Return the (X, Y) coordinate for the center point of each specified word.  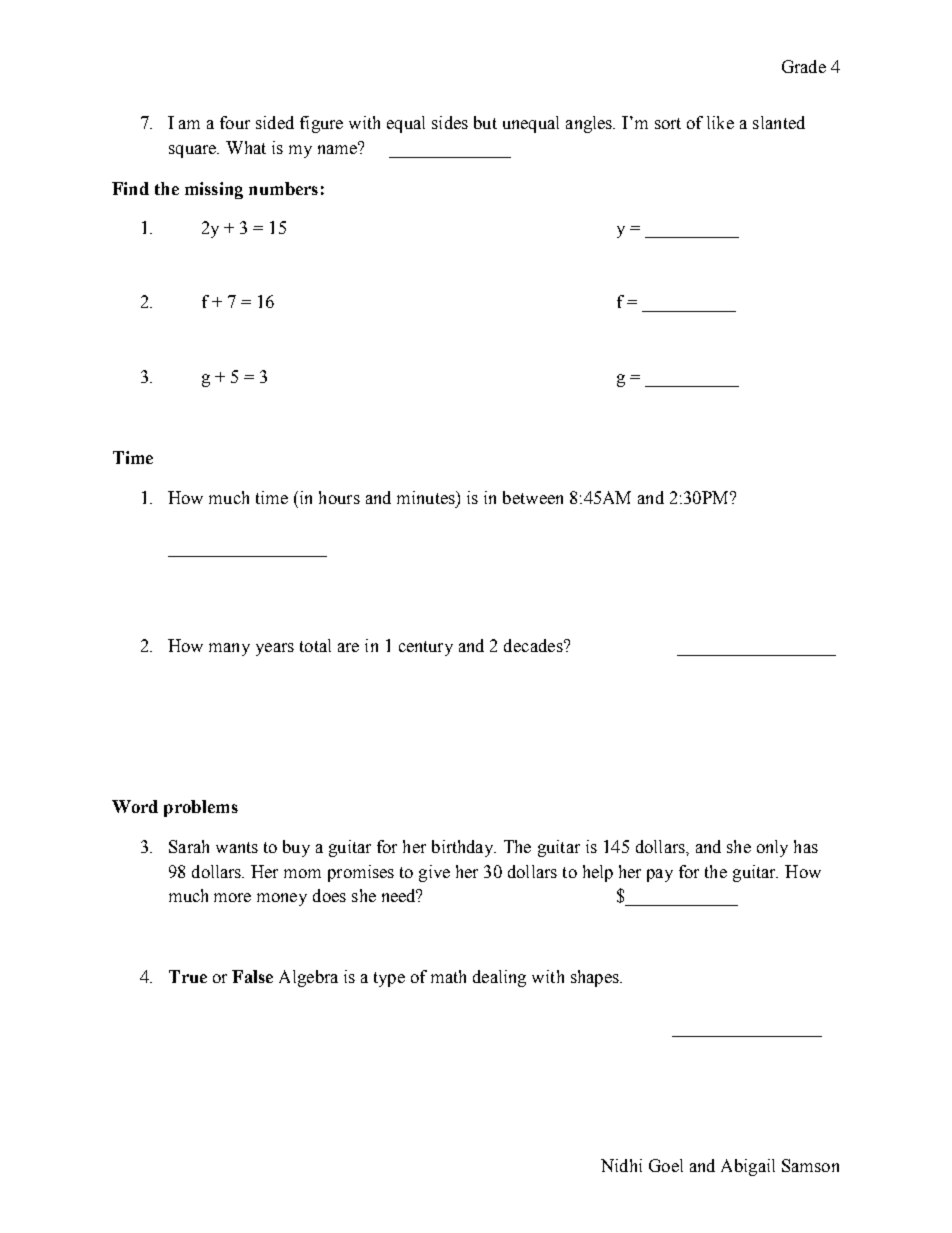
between (533, 497)
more (232, 897)
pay (660, 875)
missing (214, 190)
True (188, 976)
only (772, 848)
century (426, 648)
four (235, 122)
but (485, 122)
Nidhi (621, 1165)
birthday (464, 848)
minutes (427, 497)
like (720, 122)
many (229, 649)
